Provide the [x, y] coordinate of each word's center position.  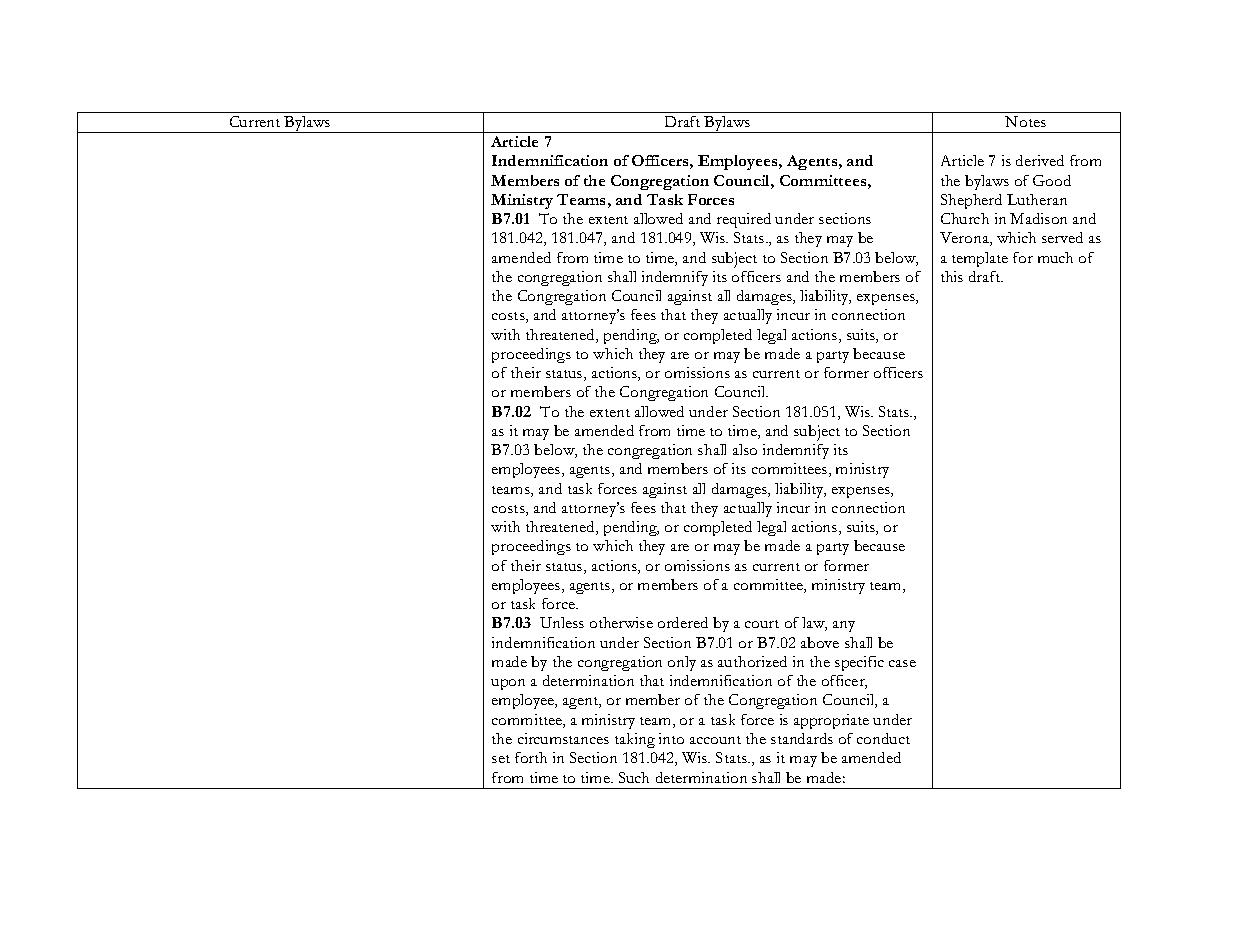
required [744, 220]
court [762, 624]
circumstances [563, 738]
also [745, 449]
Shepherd [971, 201]
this [952, 276]
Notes [1025, 121]
